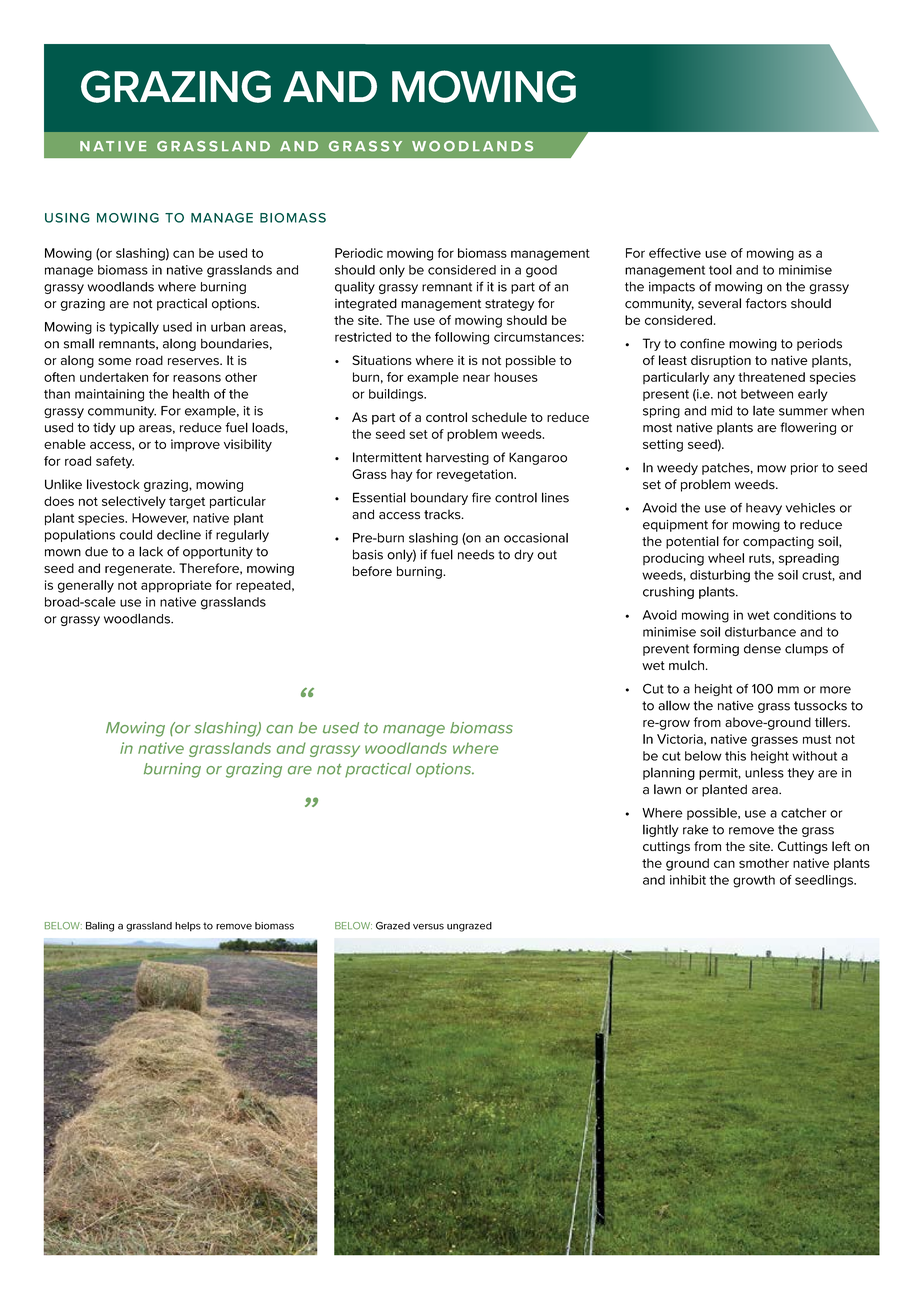  I want to click on mulch, so click(686, 665).
